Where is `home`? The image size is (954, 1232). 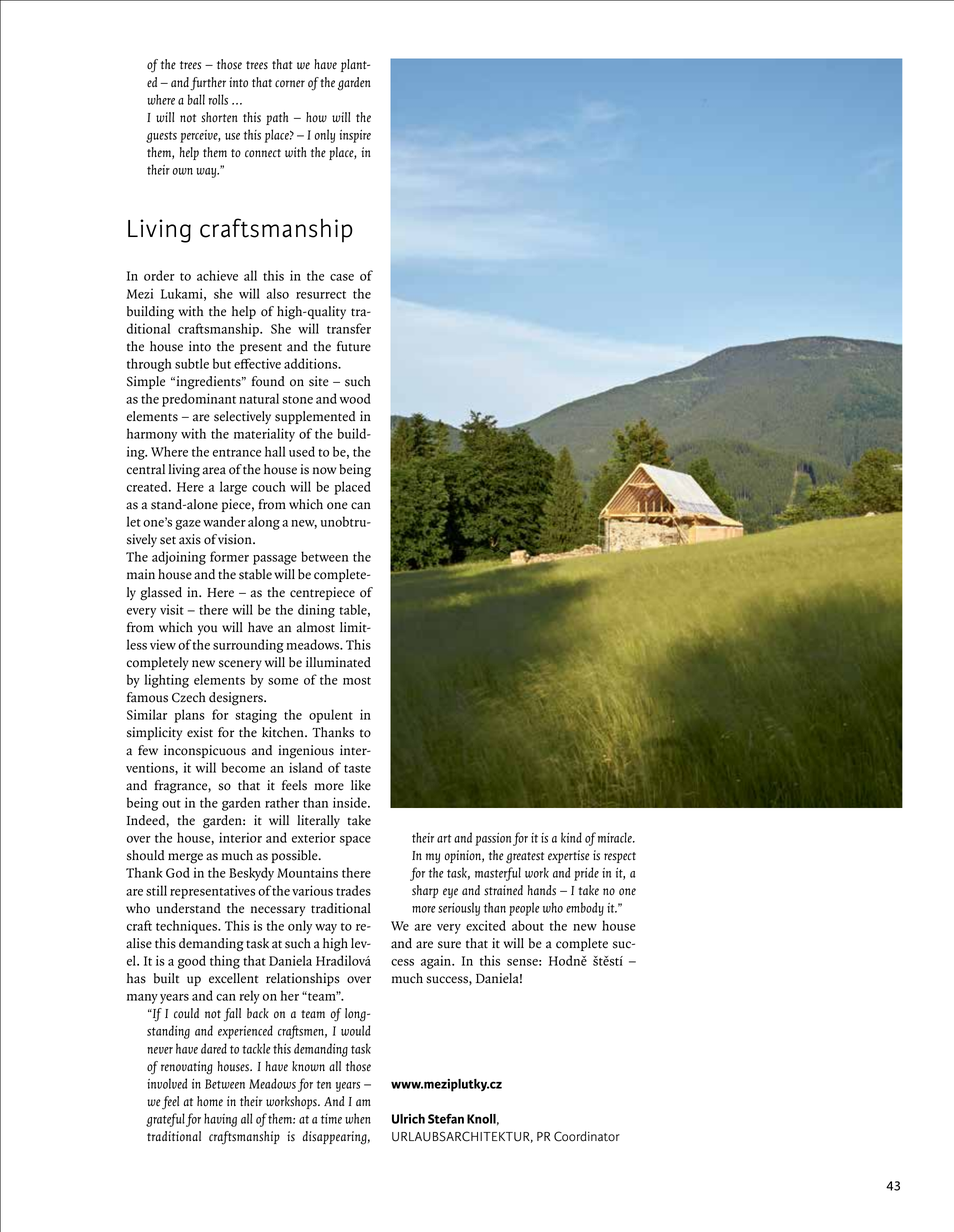 home is located at coordinates (210, 1101).
